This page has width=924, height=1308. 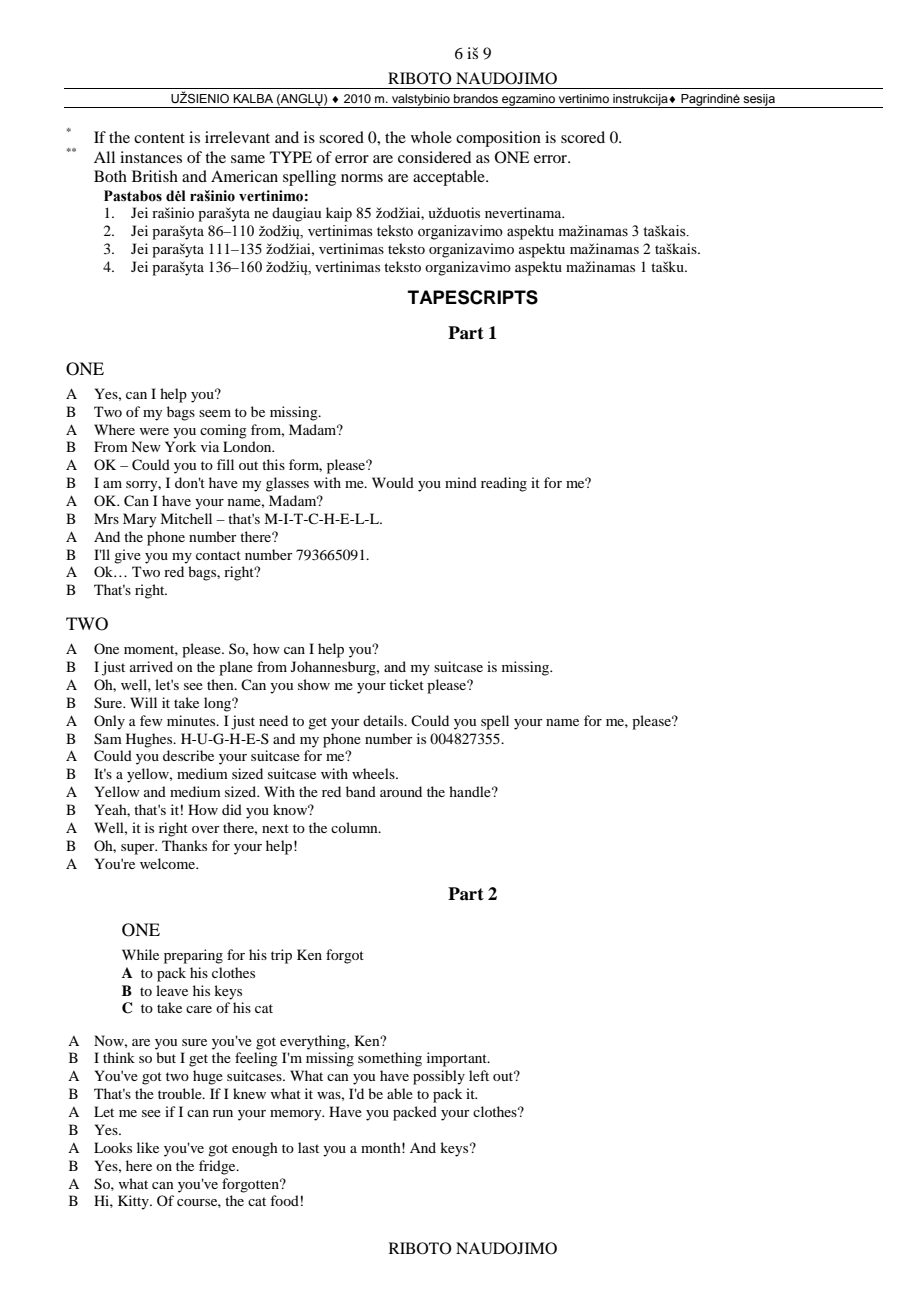 I want to click on TYPE, so click(x=291, y=157).
